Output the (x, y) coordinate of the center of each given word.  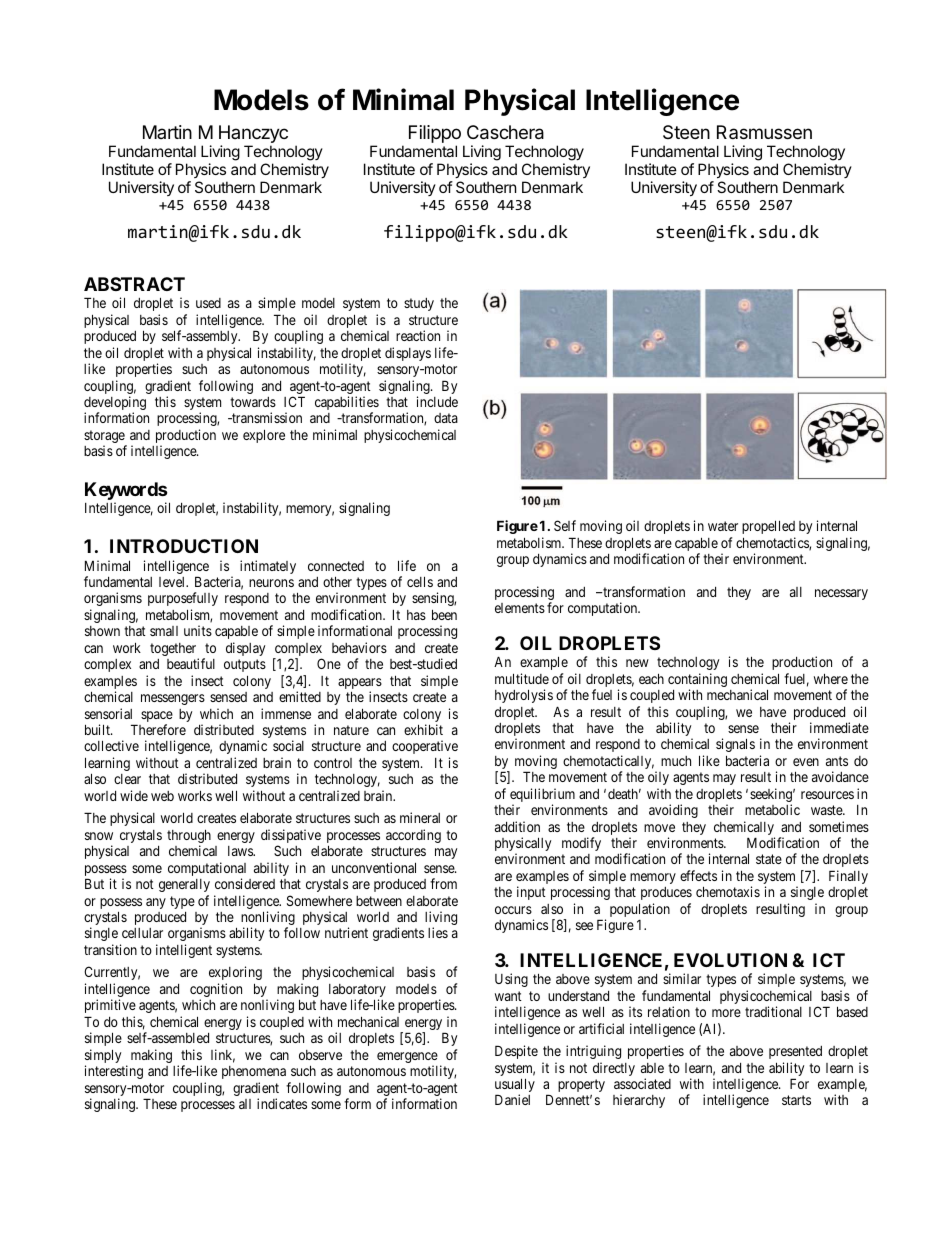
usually (515, 1086)
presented (795, 1052)
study (419, 304)
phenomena (254, 1072)
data (446, 418)
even (806, 762)
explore (264, 436)
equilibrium (542, 796)
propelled (768, 527)
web (162, 796)
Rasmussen (764, 132)
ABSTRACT (134, 284)
